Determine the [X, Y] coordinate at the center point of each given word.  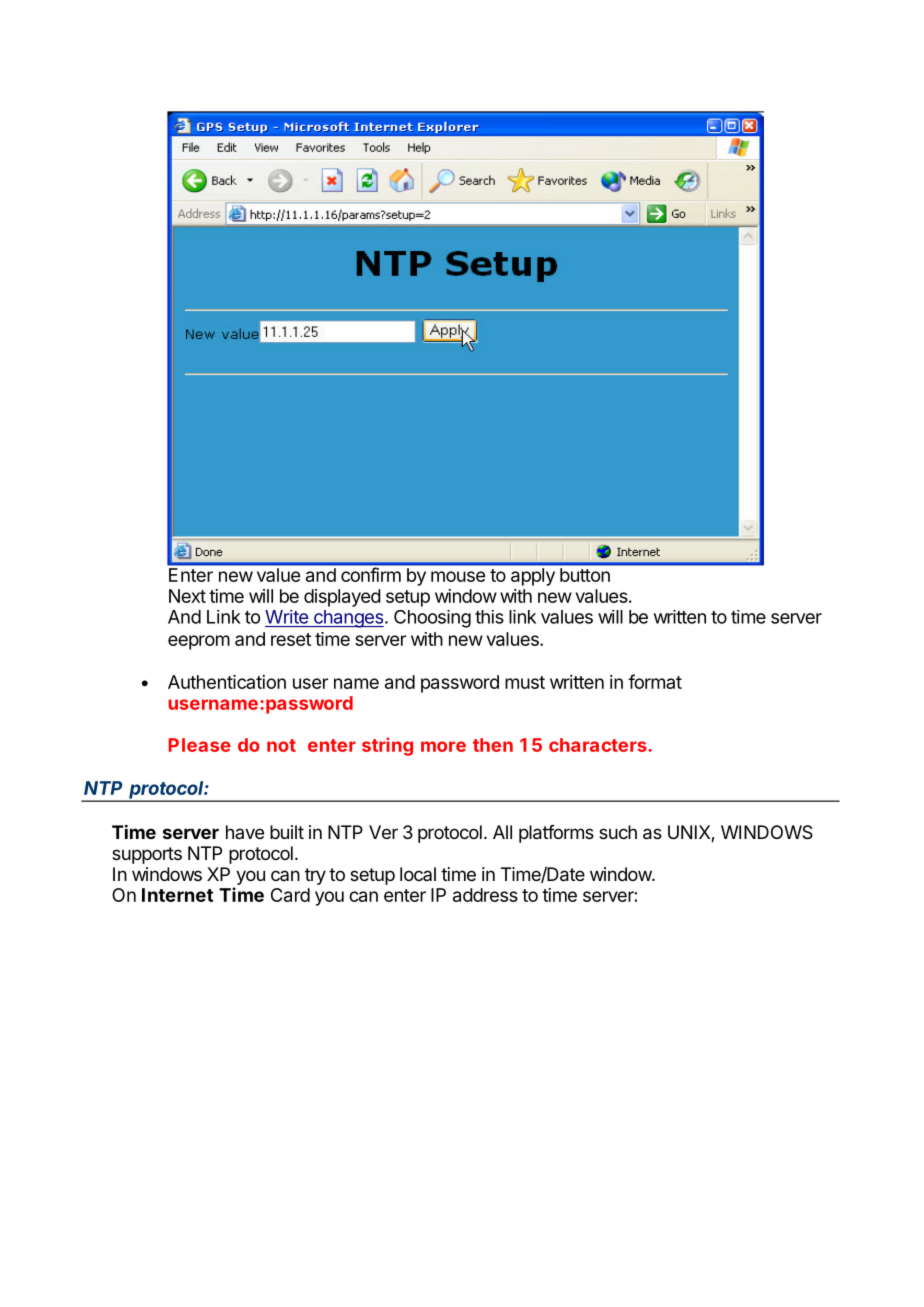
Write [286, 617]
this [489, 617]
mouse [458, 576]
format [655, 681]
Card [290, 895]
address [488, 895]
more [443, 746]
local [418, 874]
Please [200, 745]
